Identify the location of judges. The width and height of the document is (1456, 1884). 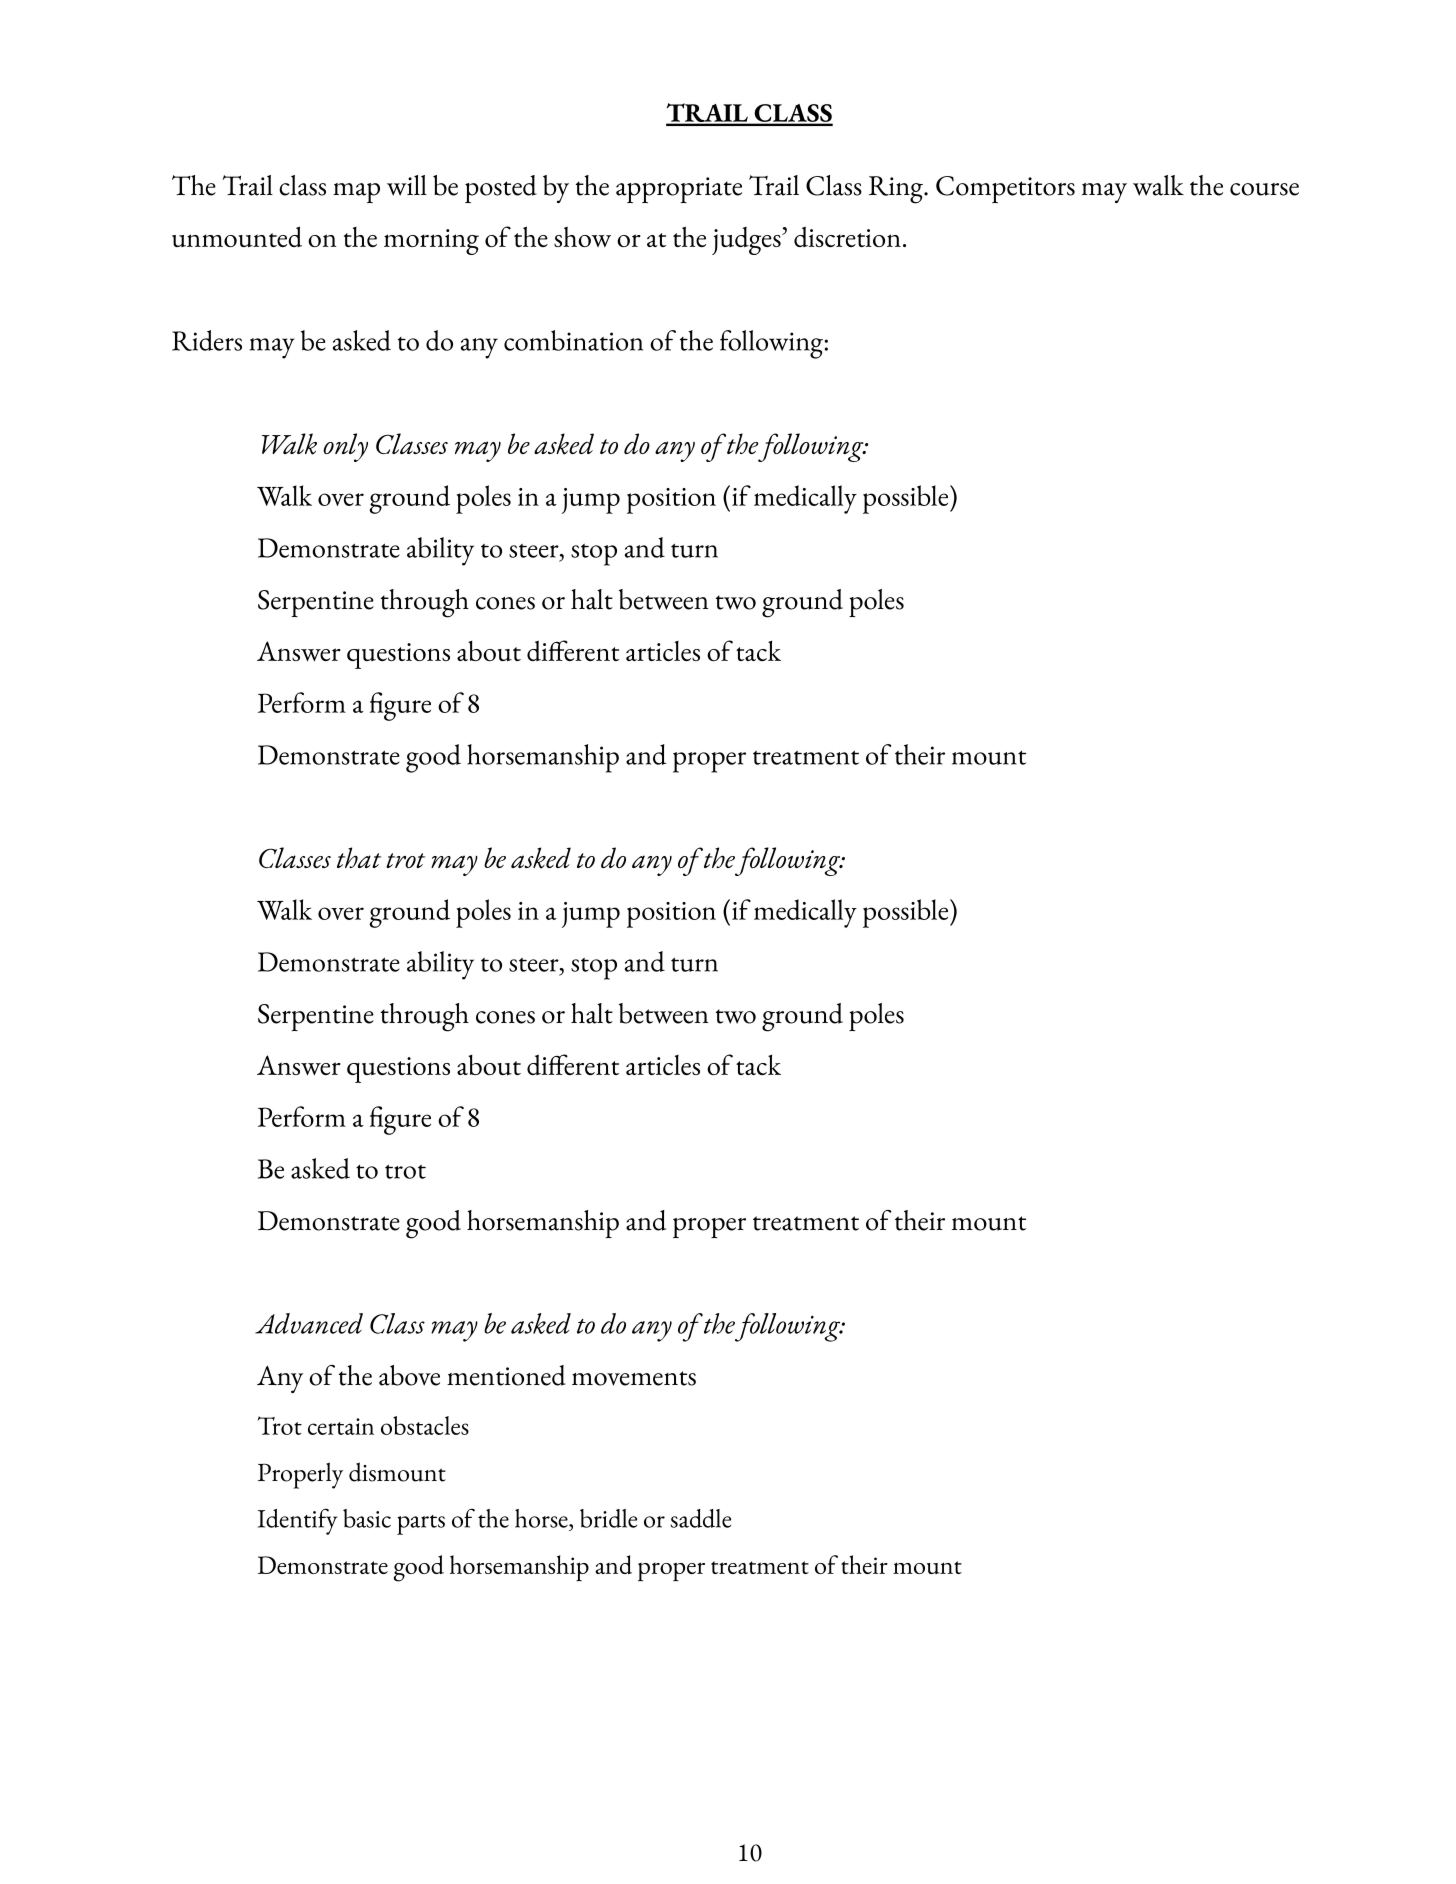
(747, 241).
